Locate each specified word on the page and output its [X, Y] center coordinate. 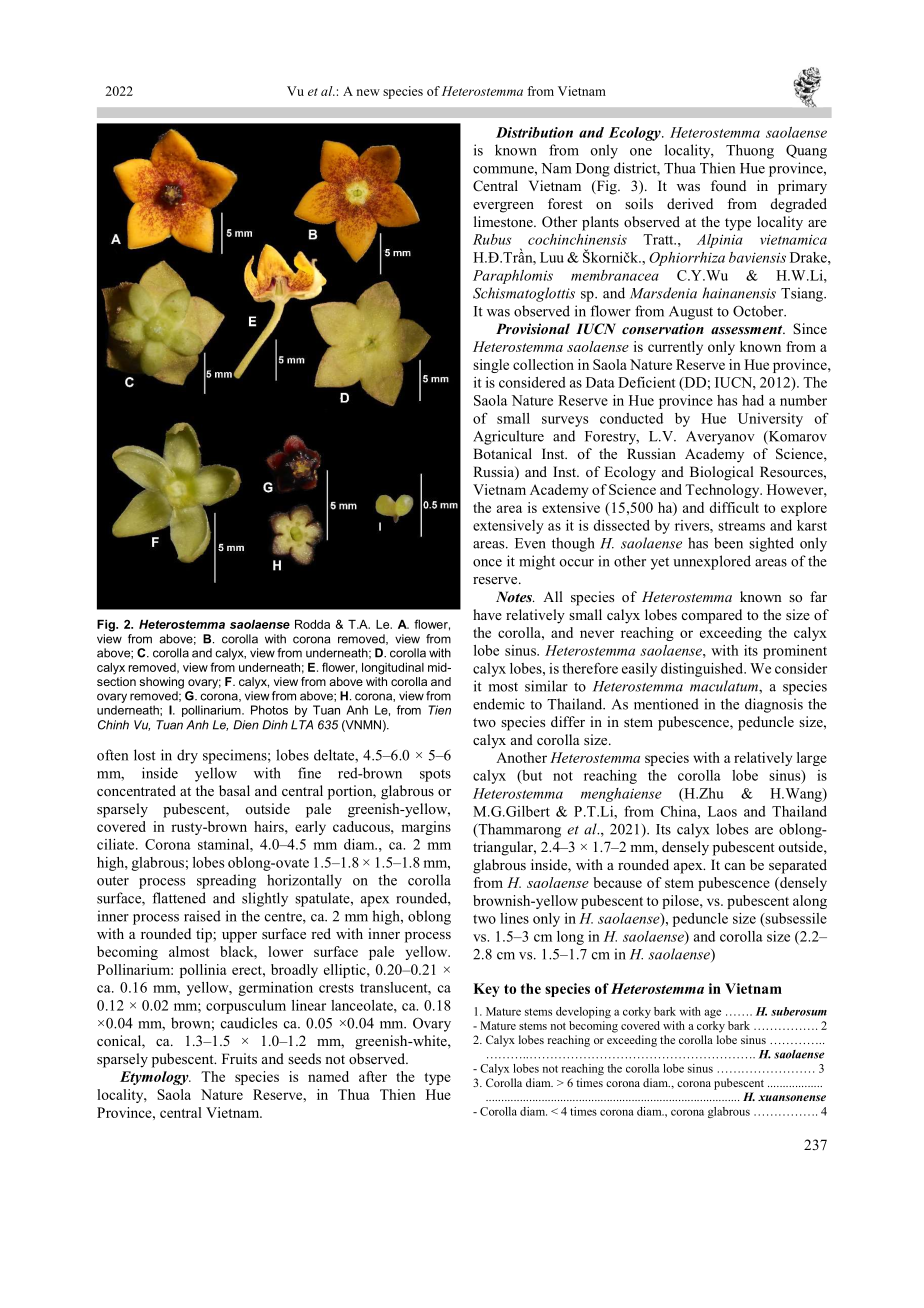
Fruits [239, 1058]
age [712, 1014]
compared [712, 616]
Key [486, 990]
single [491, 366]
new [368, 92]
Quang [806, 151]
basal [234, 790]
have [487, 614]
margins [426, 828]
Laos [722, 811]
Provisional [533, 328]
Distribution [534, 132]
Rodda [312, 624]
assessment [748, 329]
